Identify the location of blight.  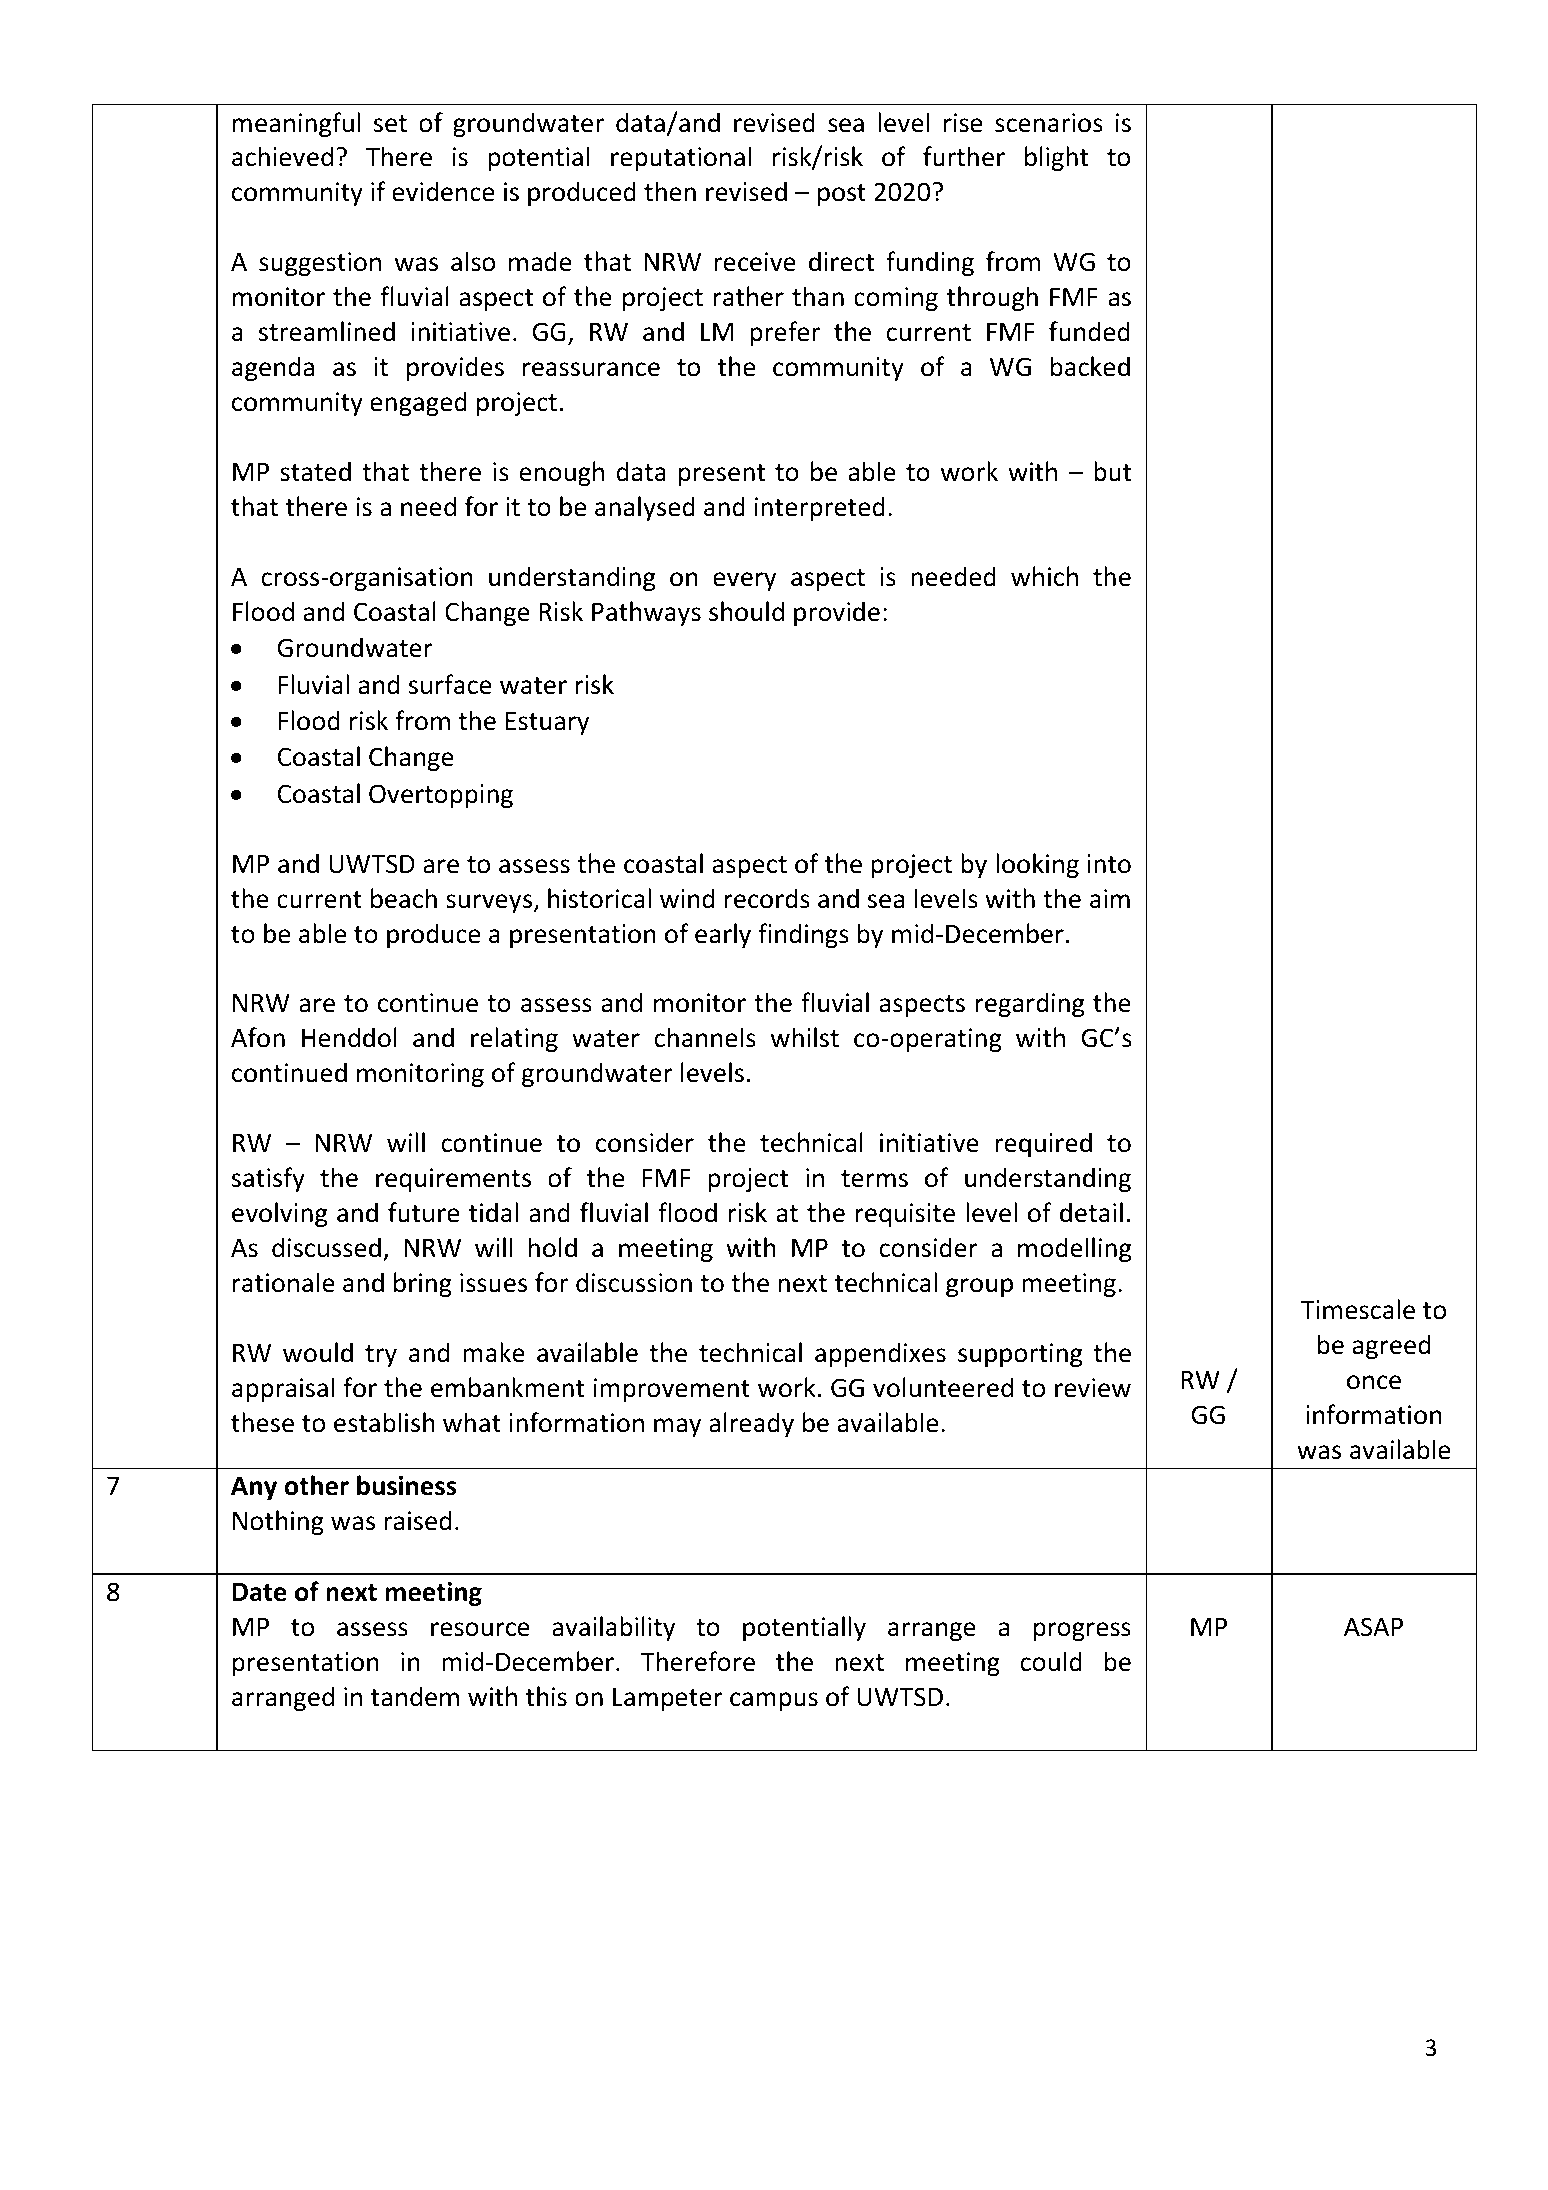
(1056, 158).
